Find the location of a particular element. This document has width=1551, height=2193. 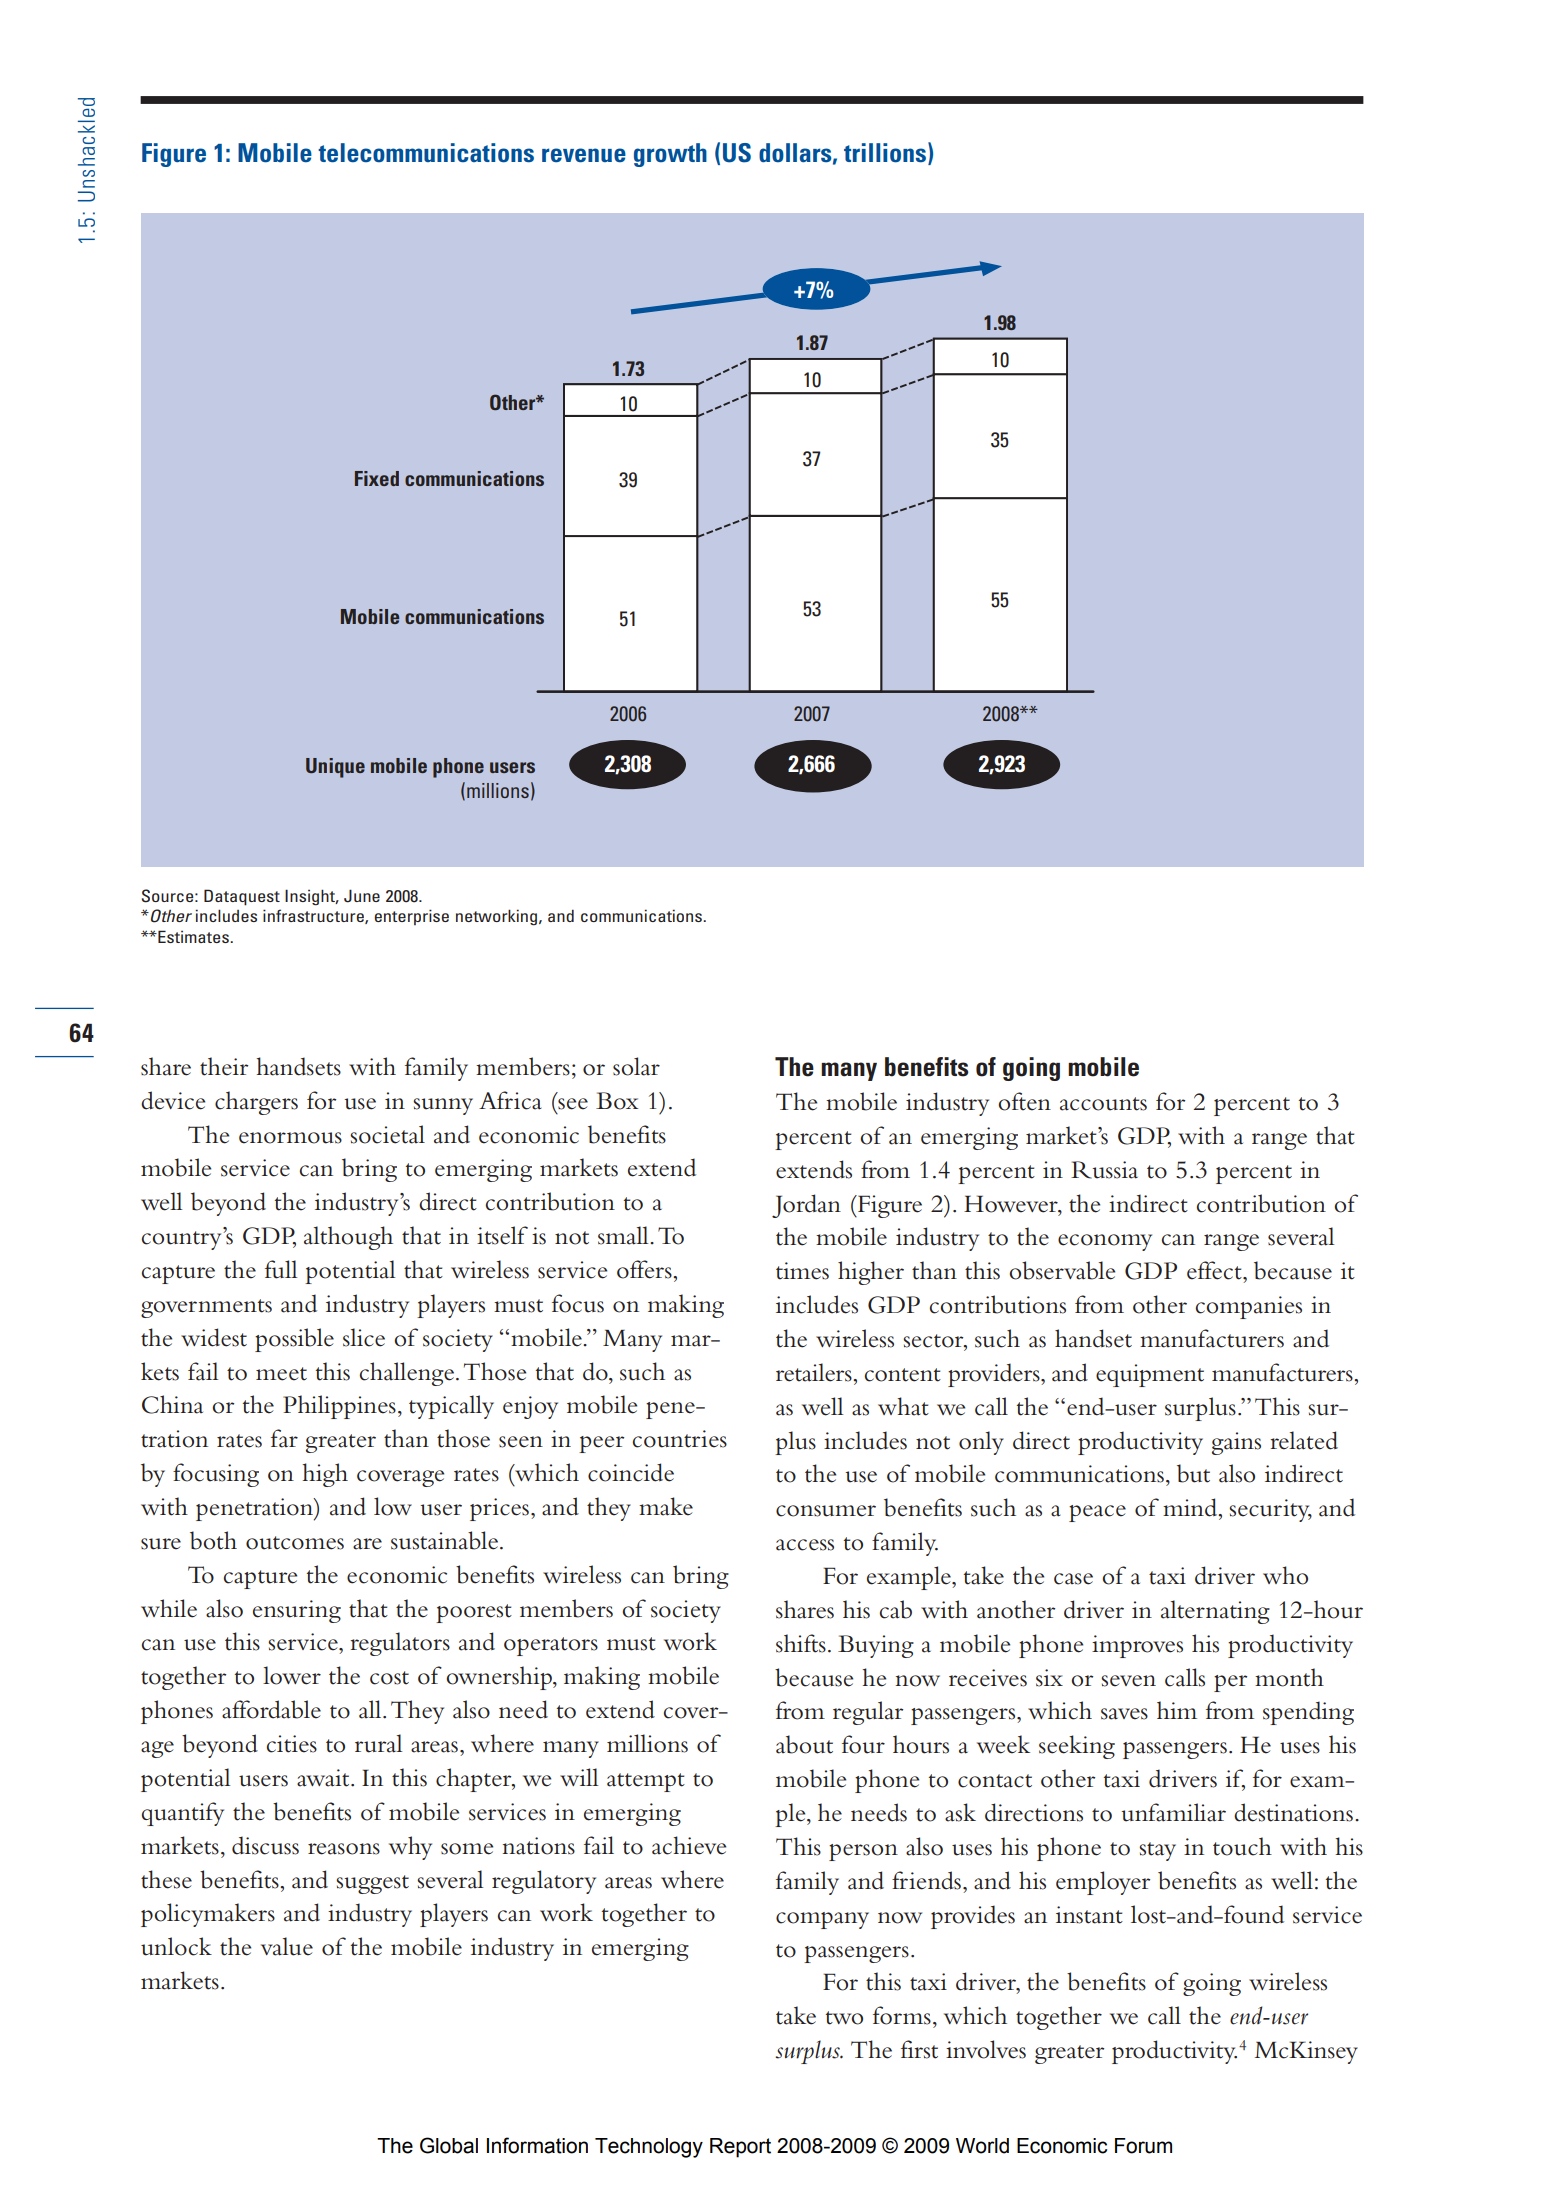

Russia is located at coordinates (1104, 1170).
